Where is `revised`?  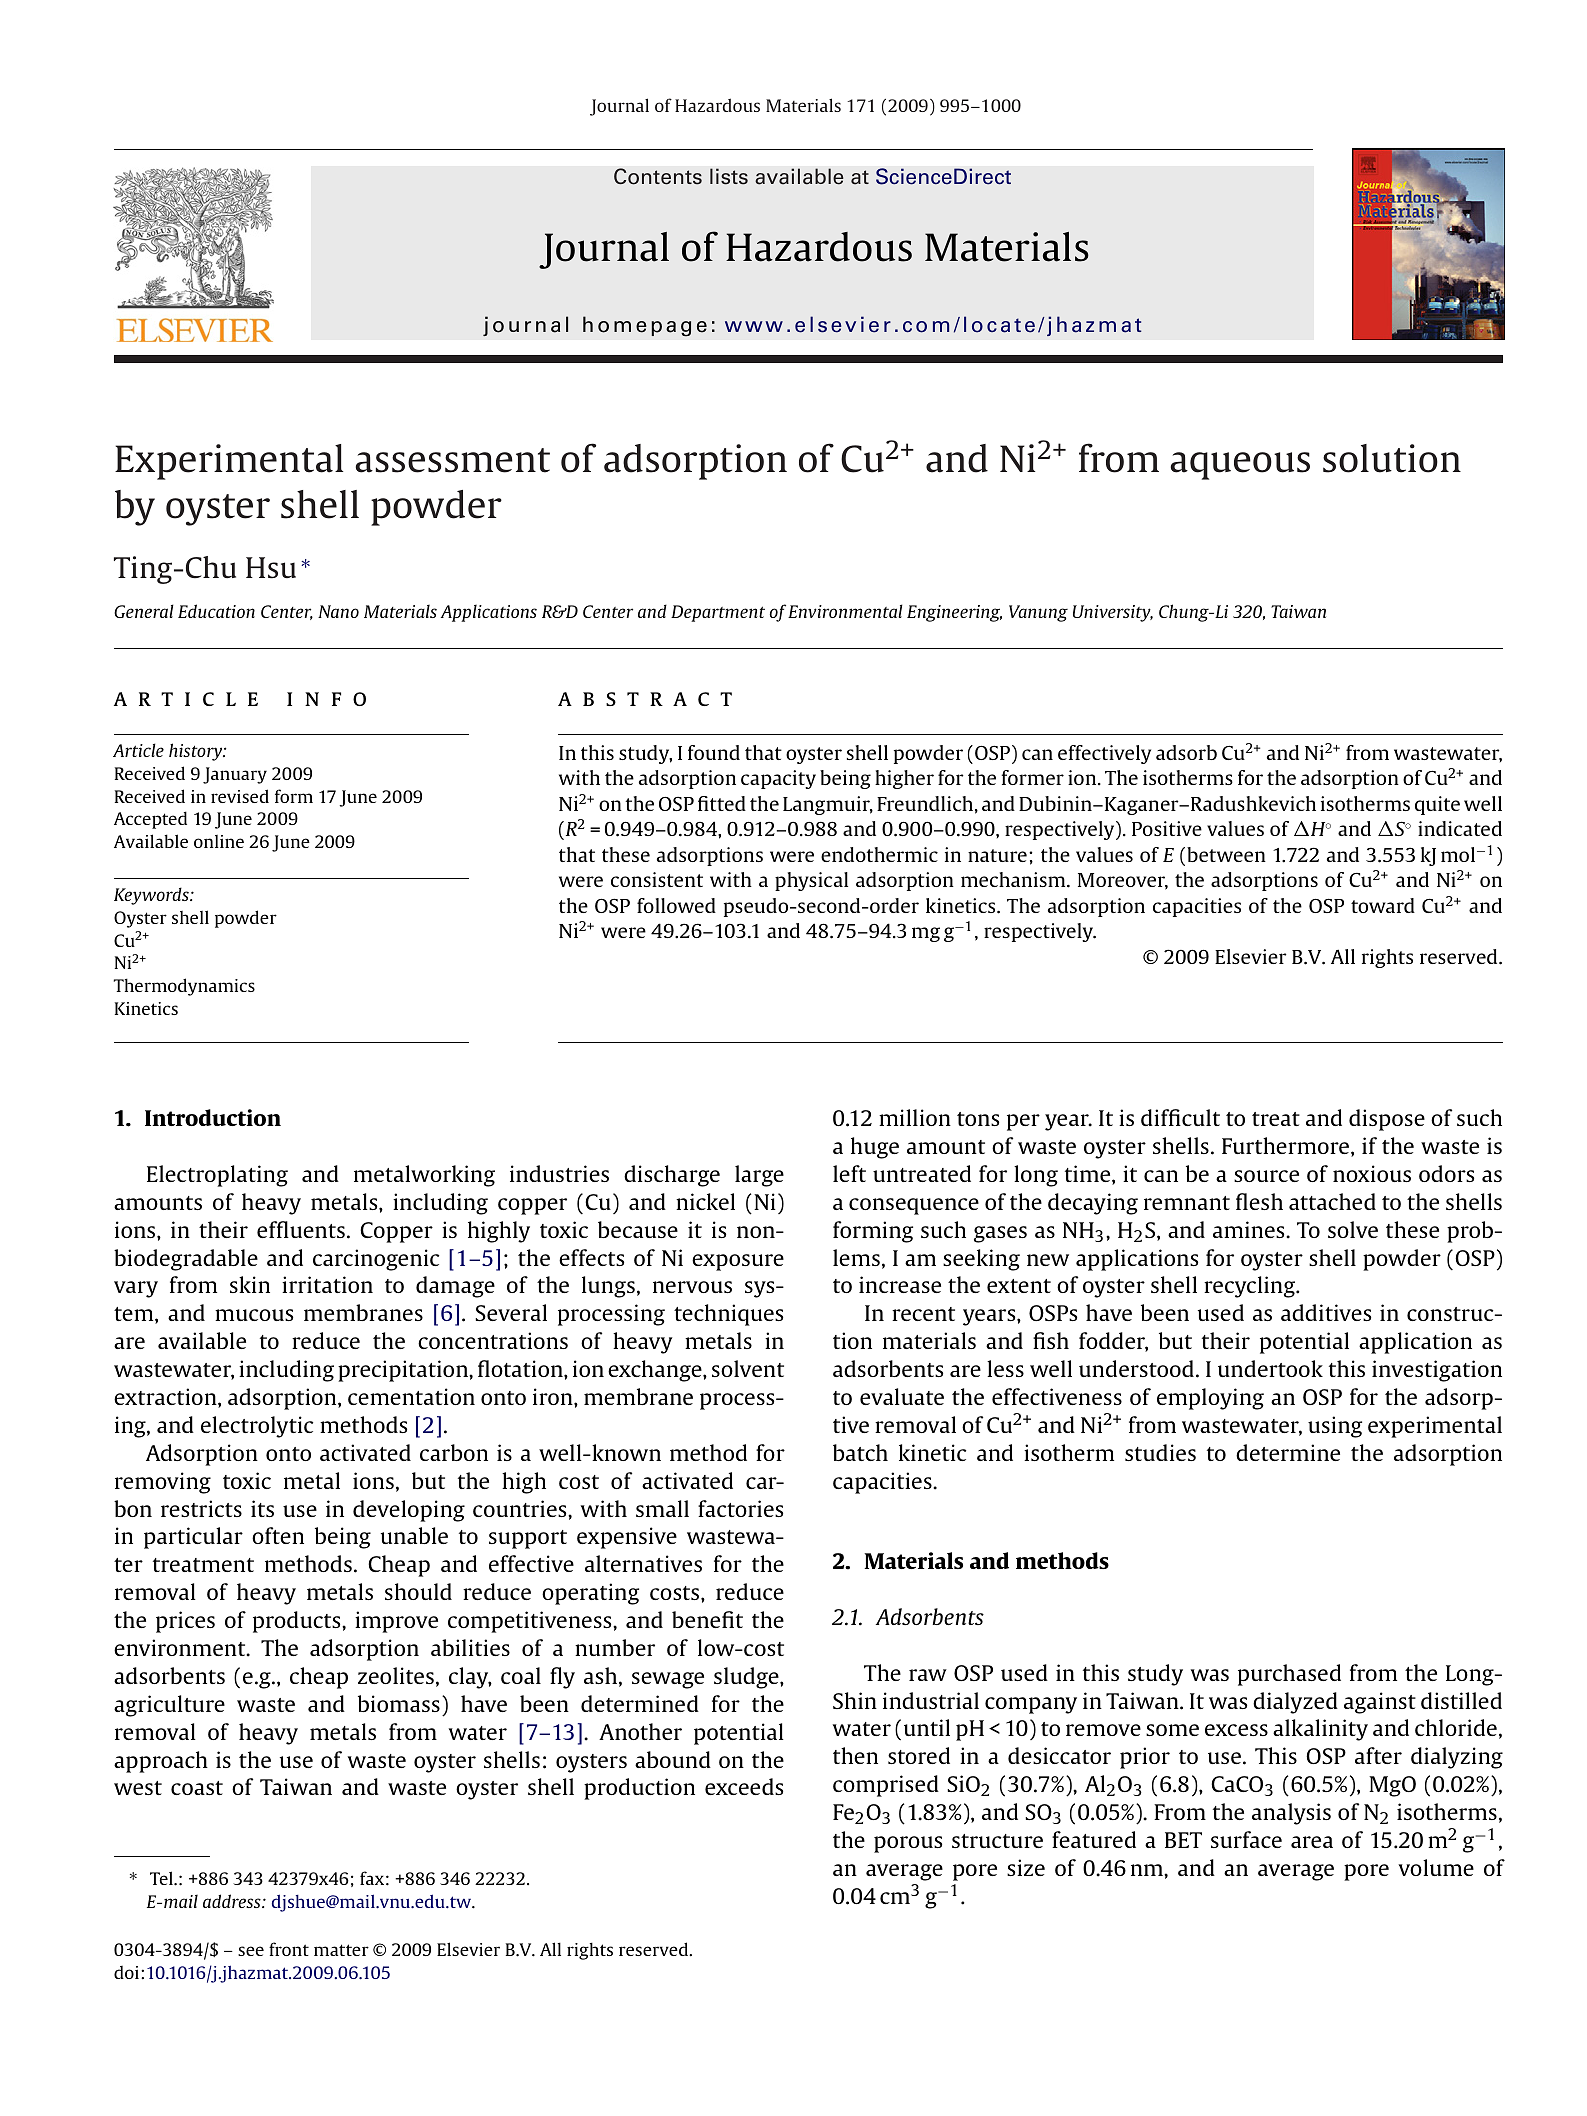 revised is located at coordinates (240, 796).
